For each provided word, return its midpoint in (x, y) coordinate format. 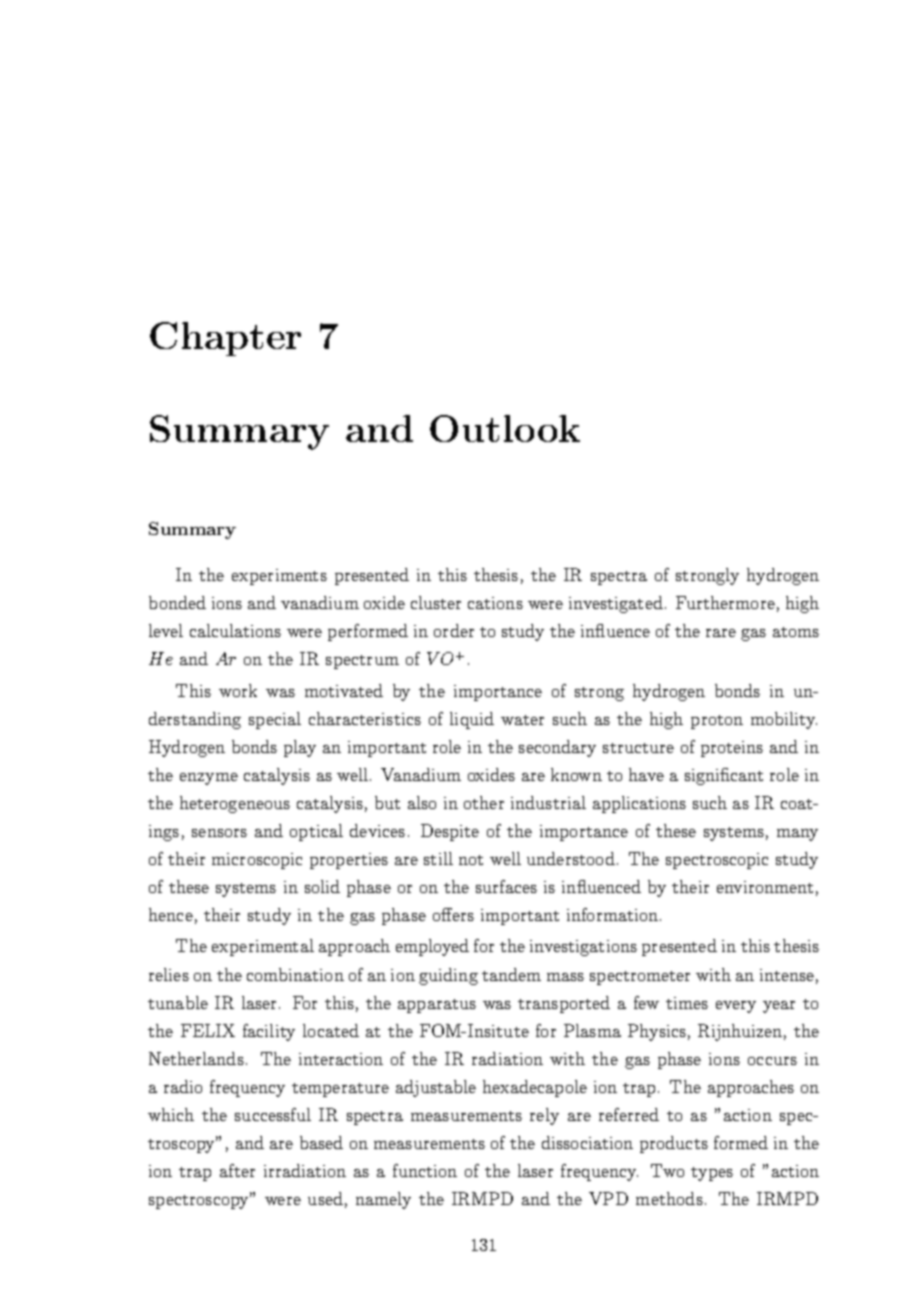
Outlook (505, 428)
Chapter (225, 339)
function (425, 1170)
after (237, 1170)
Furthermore (725, 602)
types (712, 1174)
